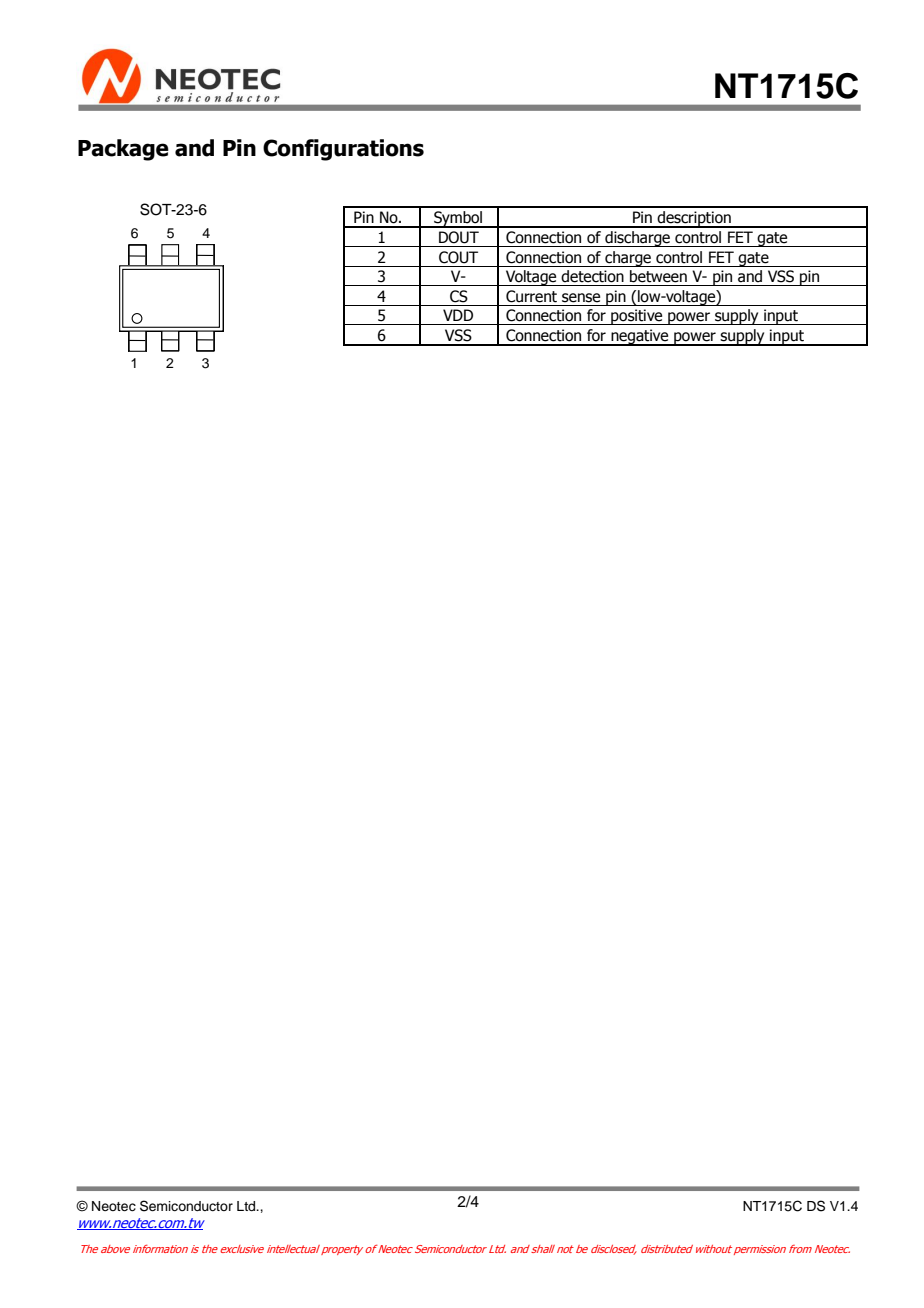 Image resolution: width=924 pixels, height=1308 pixels. Describe the element at coordinates (458, 219) in the screenshot. I see `Symbol` at that location.
